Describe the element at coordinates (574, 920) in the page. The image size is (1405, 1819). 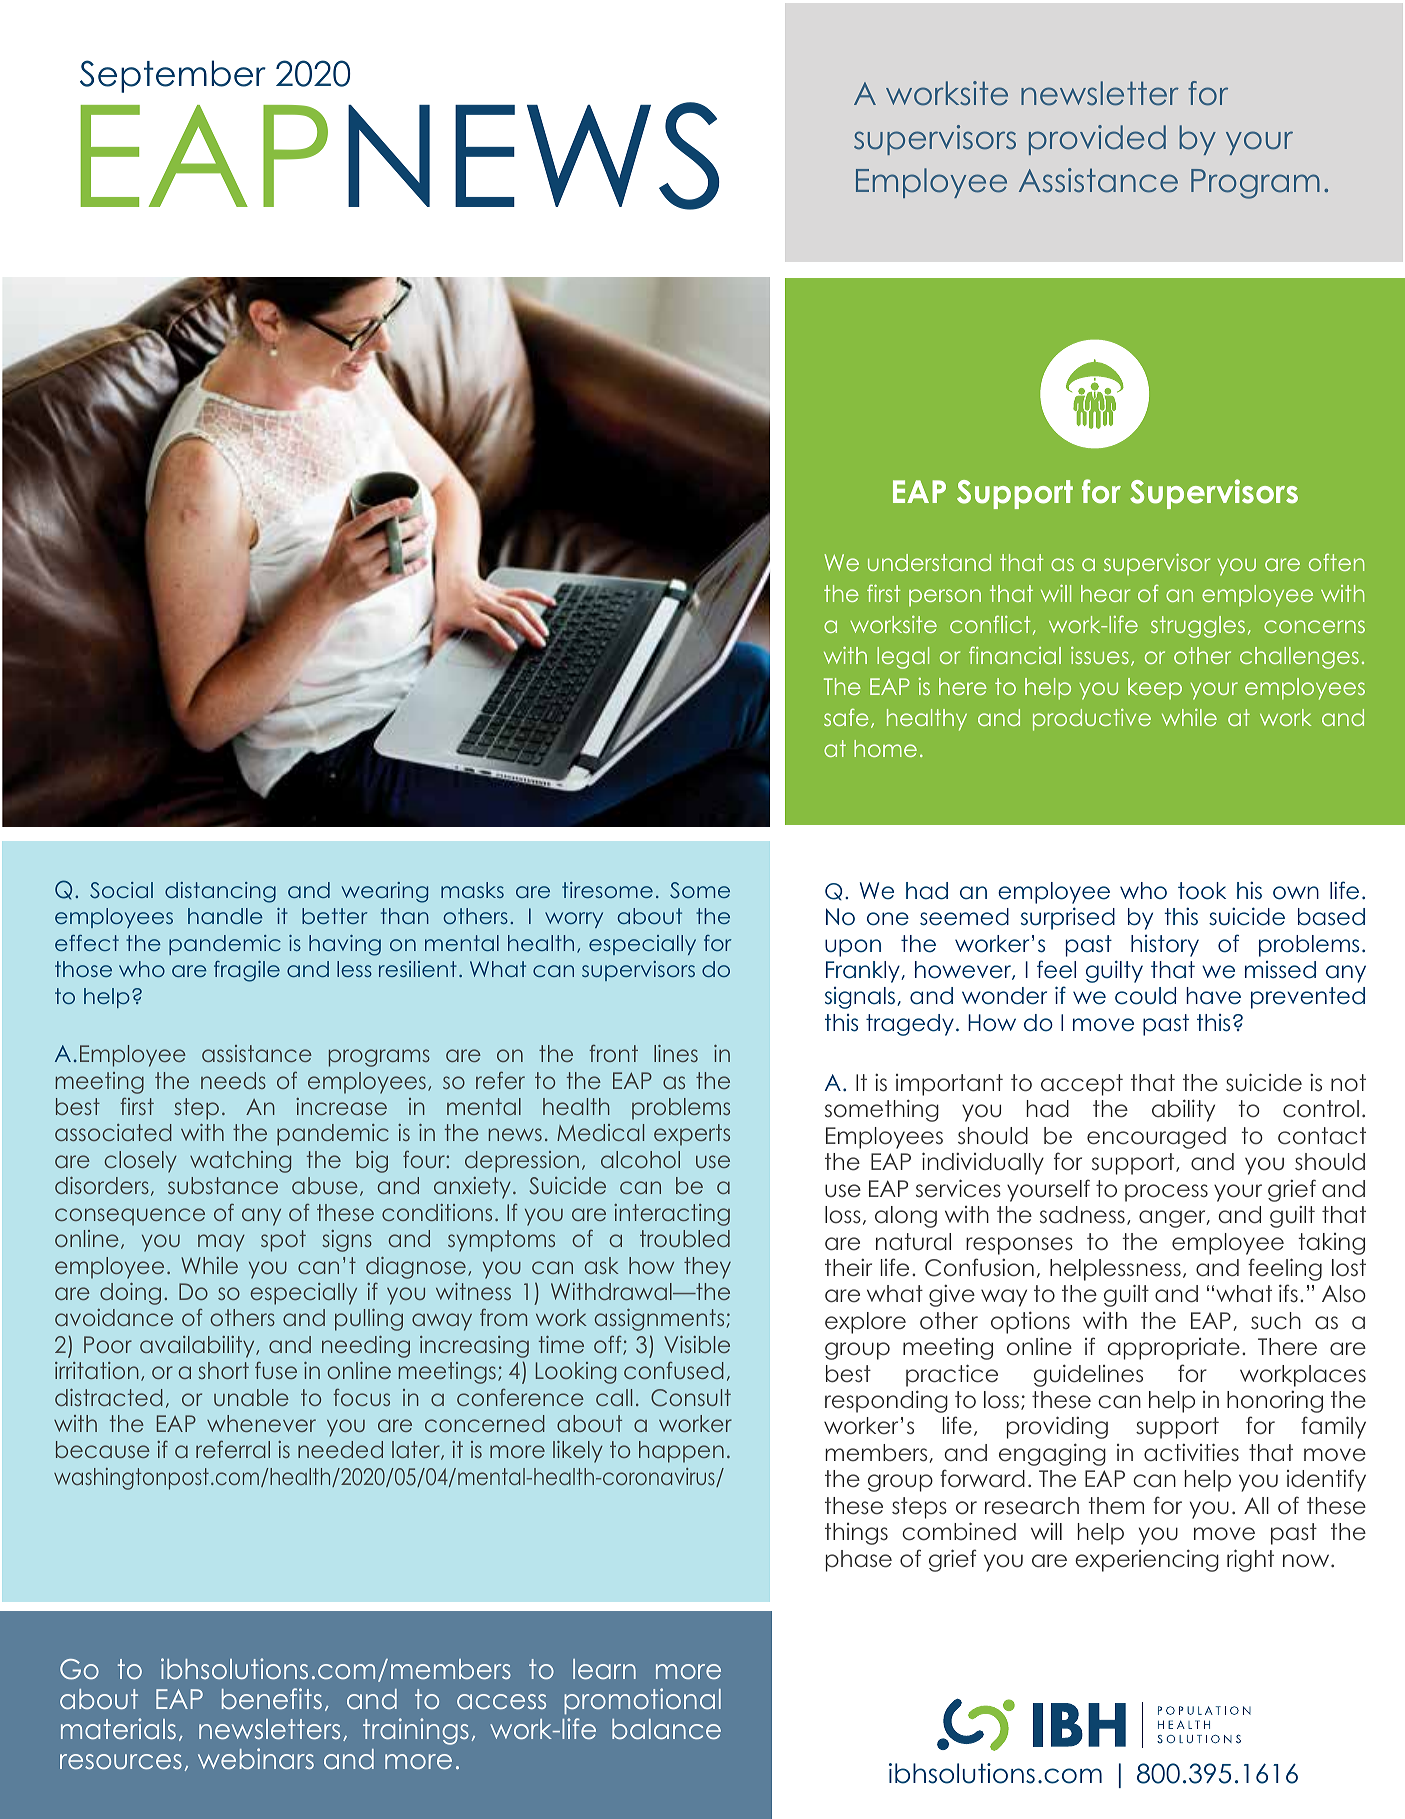
I see `worry` at that location.
